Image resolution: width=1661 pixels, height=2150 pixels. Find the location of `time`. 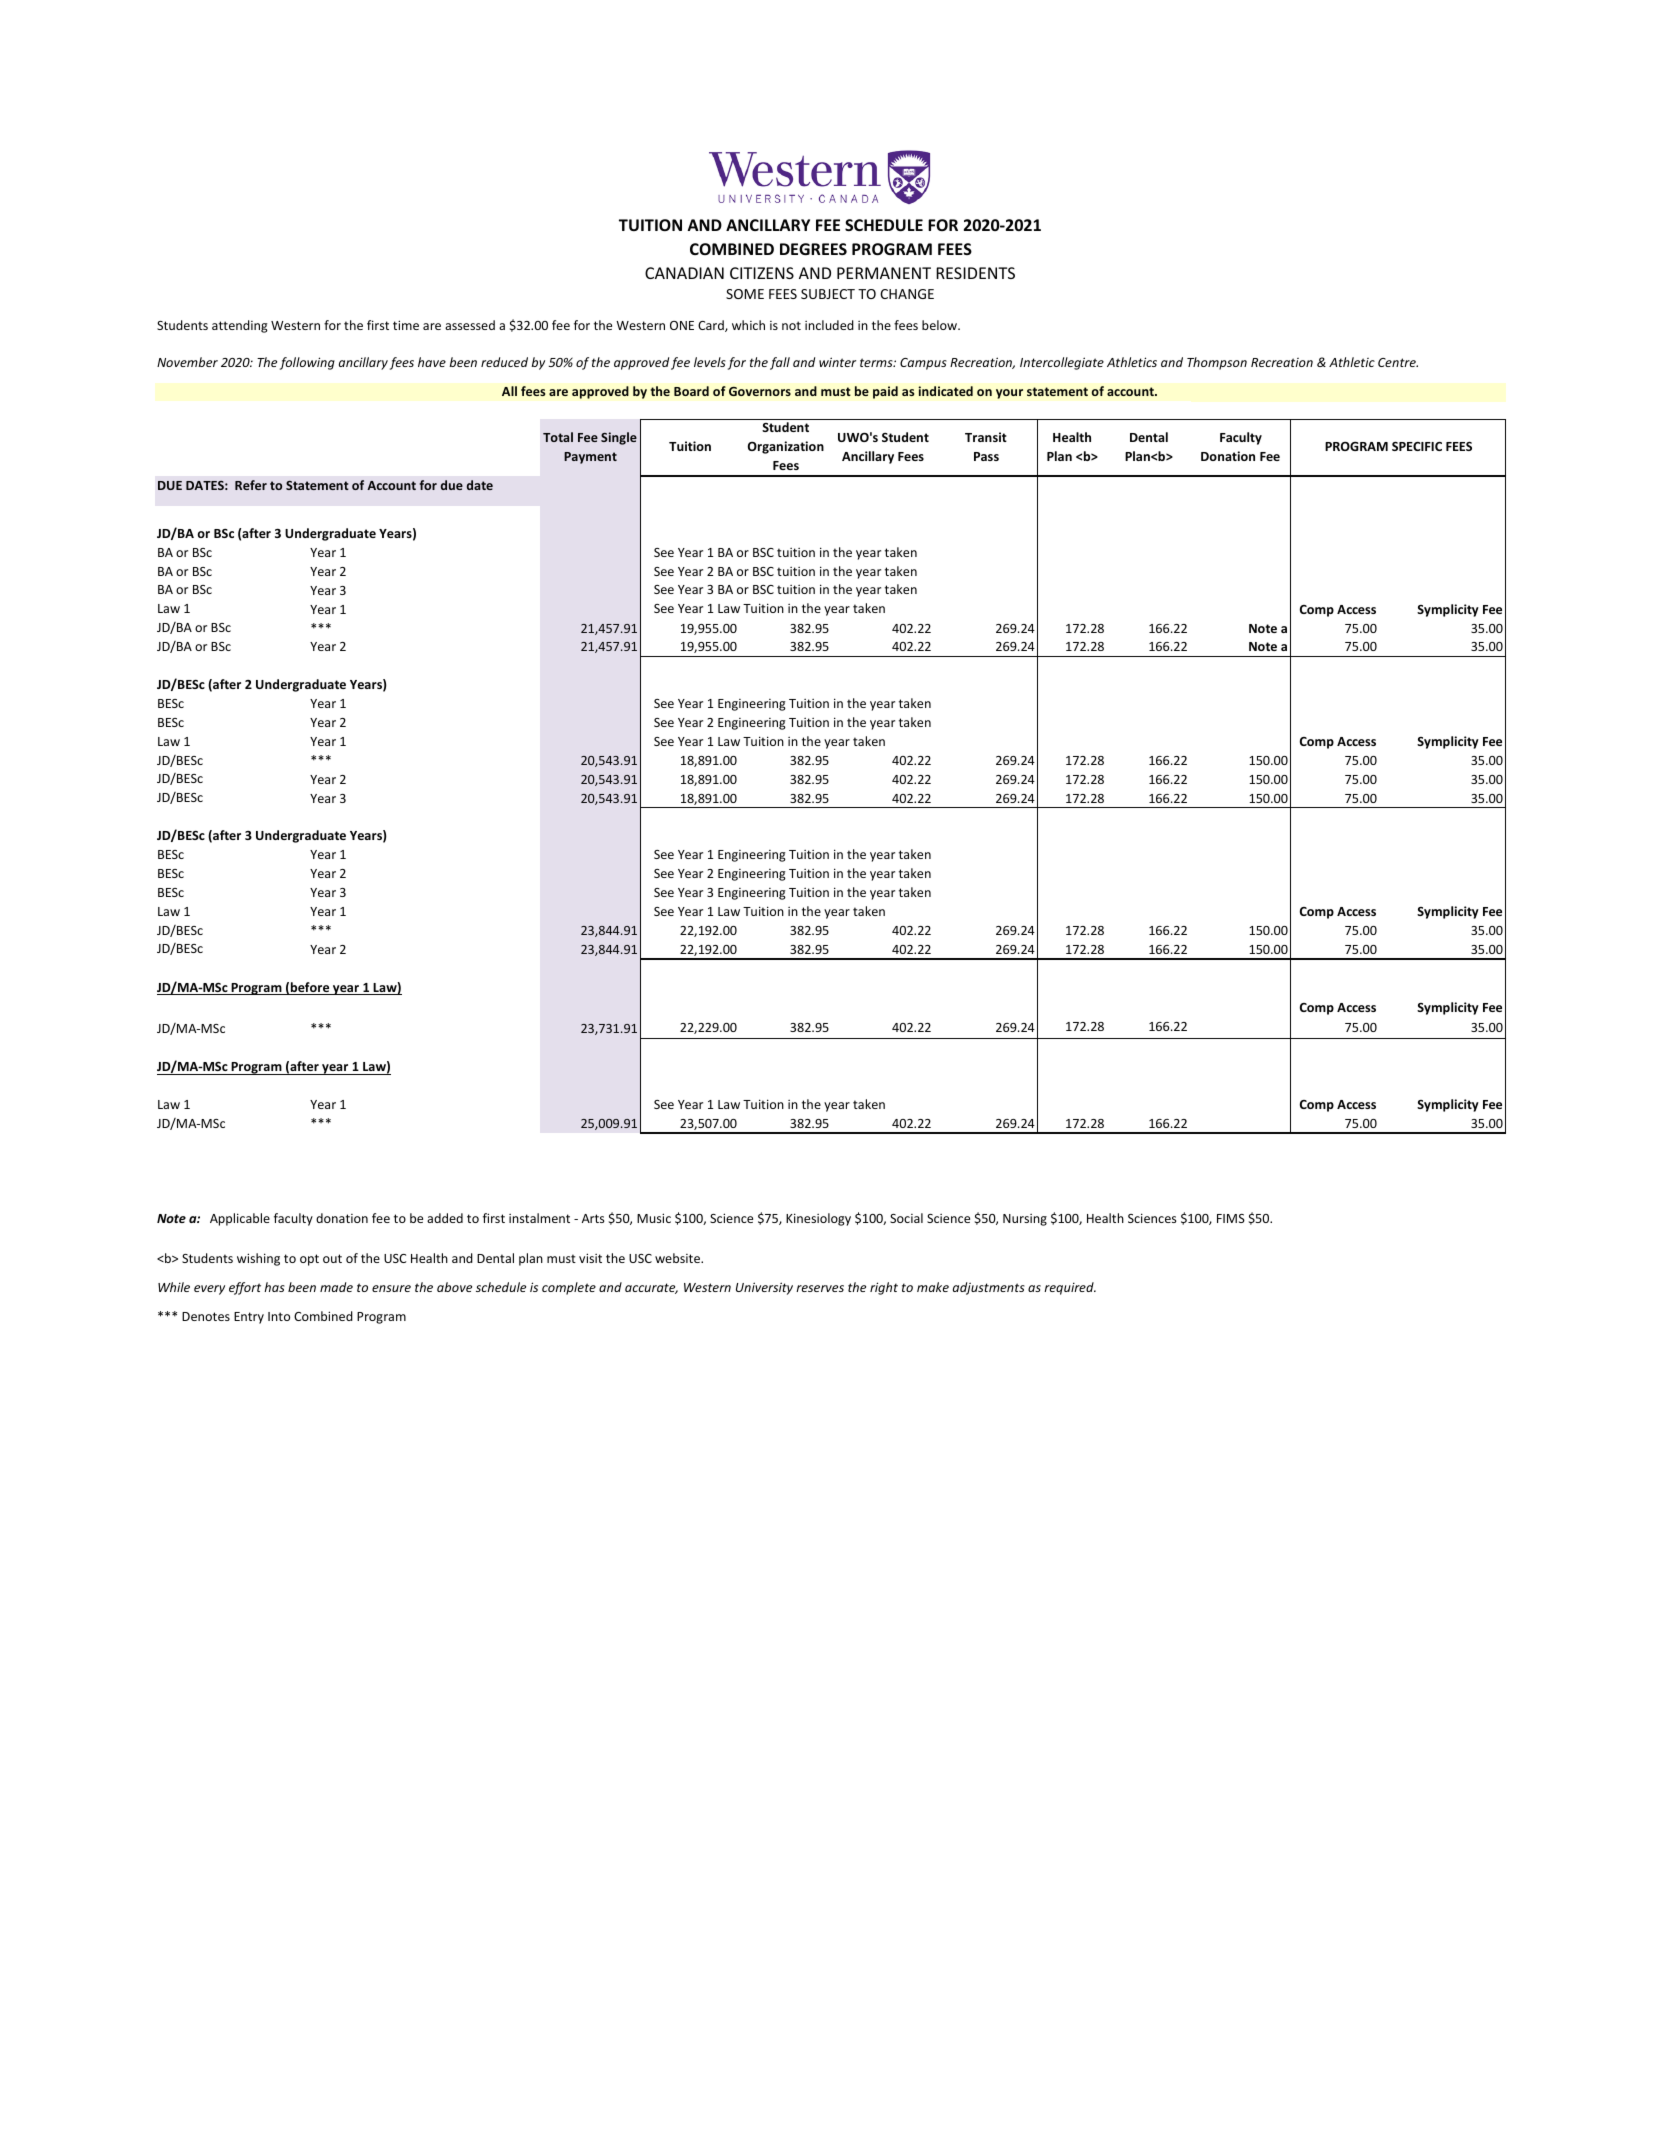

time is located at coordinates (406, 325).
